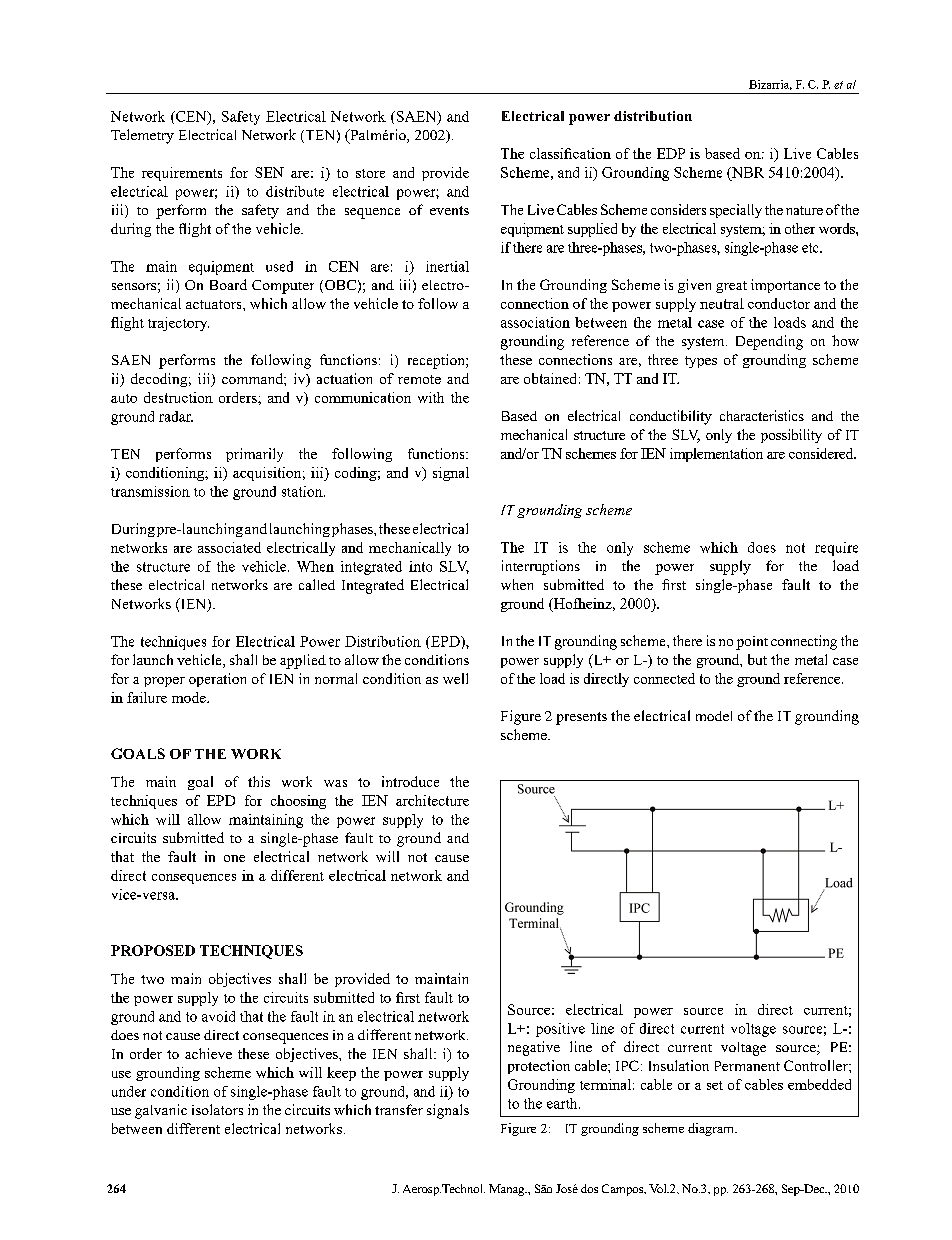 This screenshot has width=952, height=1240. What do you see at coordinates (161, 1111) in the screenshot?
I see `galvanic` at bounding box center [161, 1111].
